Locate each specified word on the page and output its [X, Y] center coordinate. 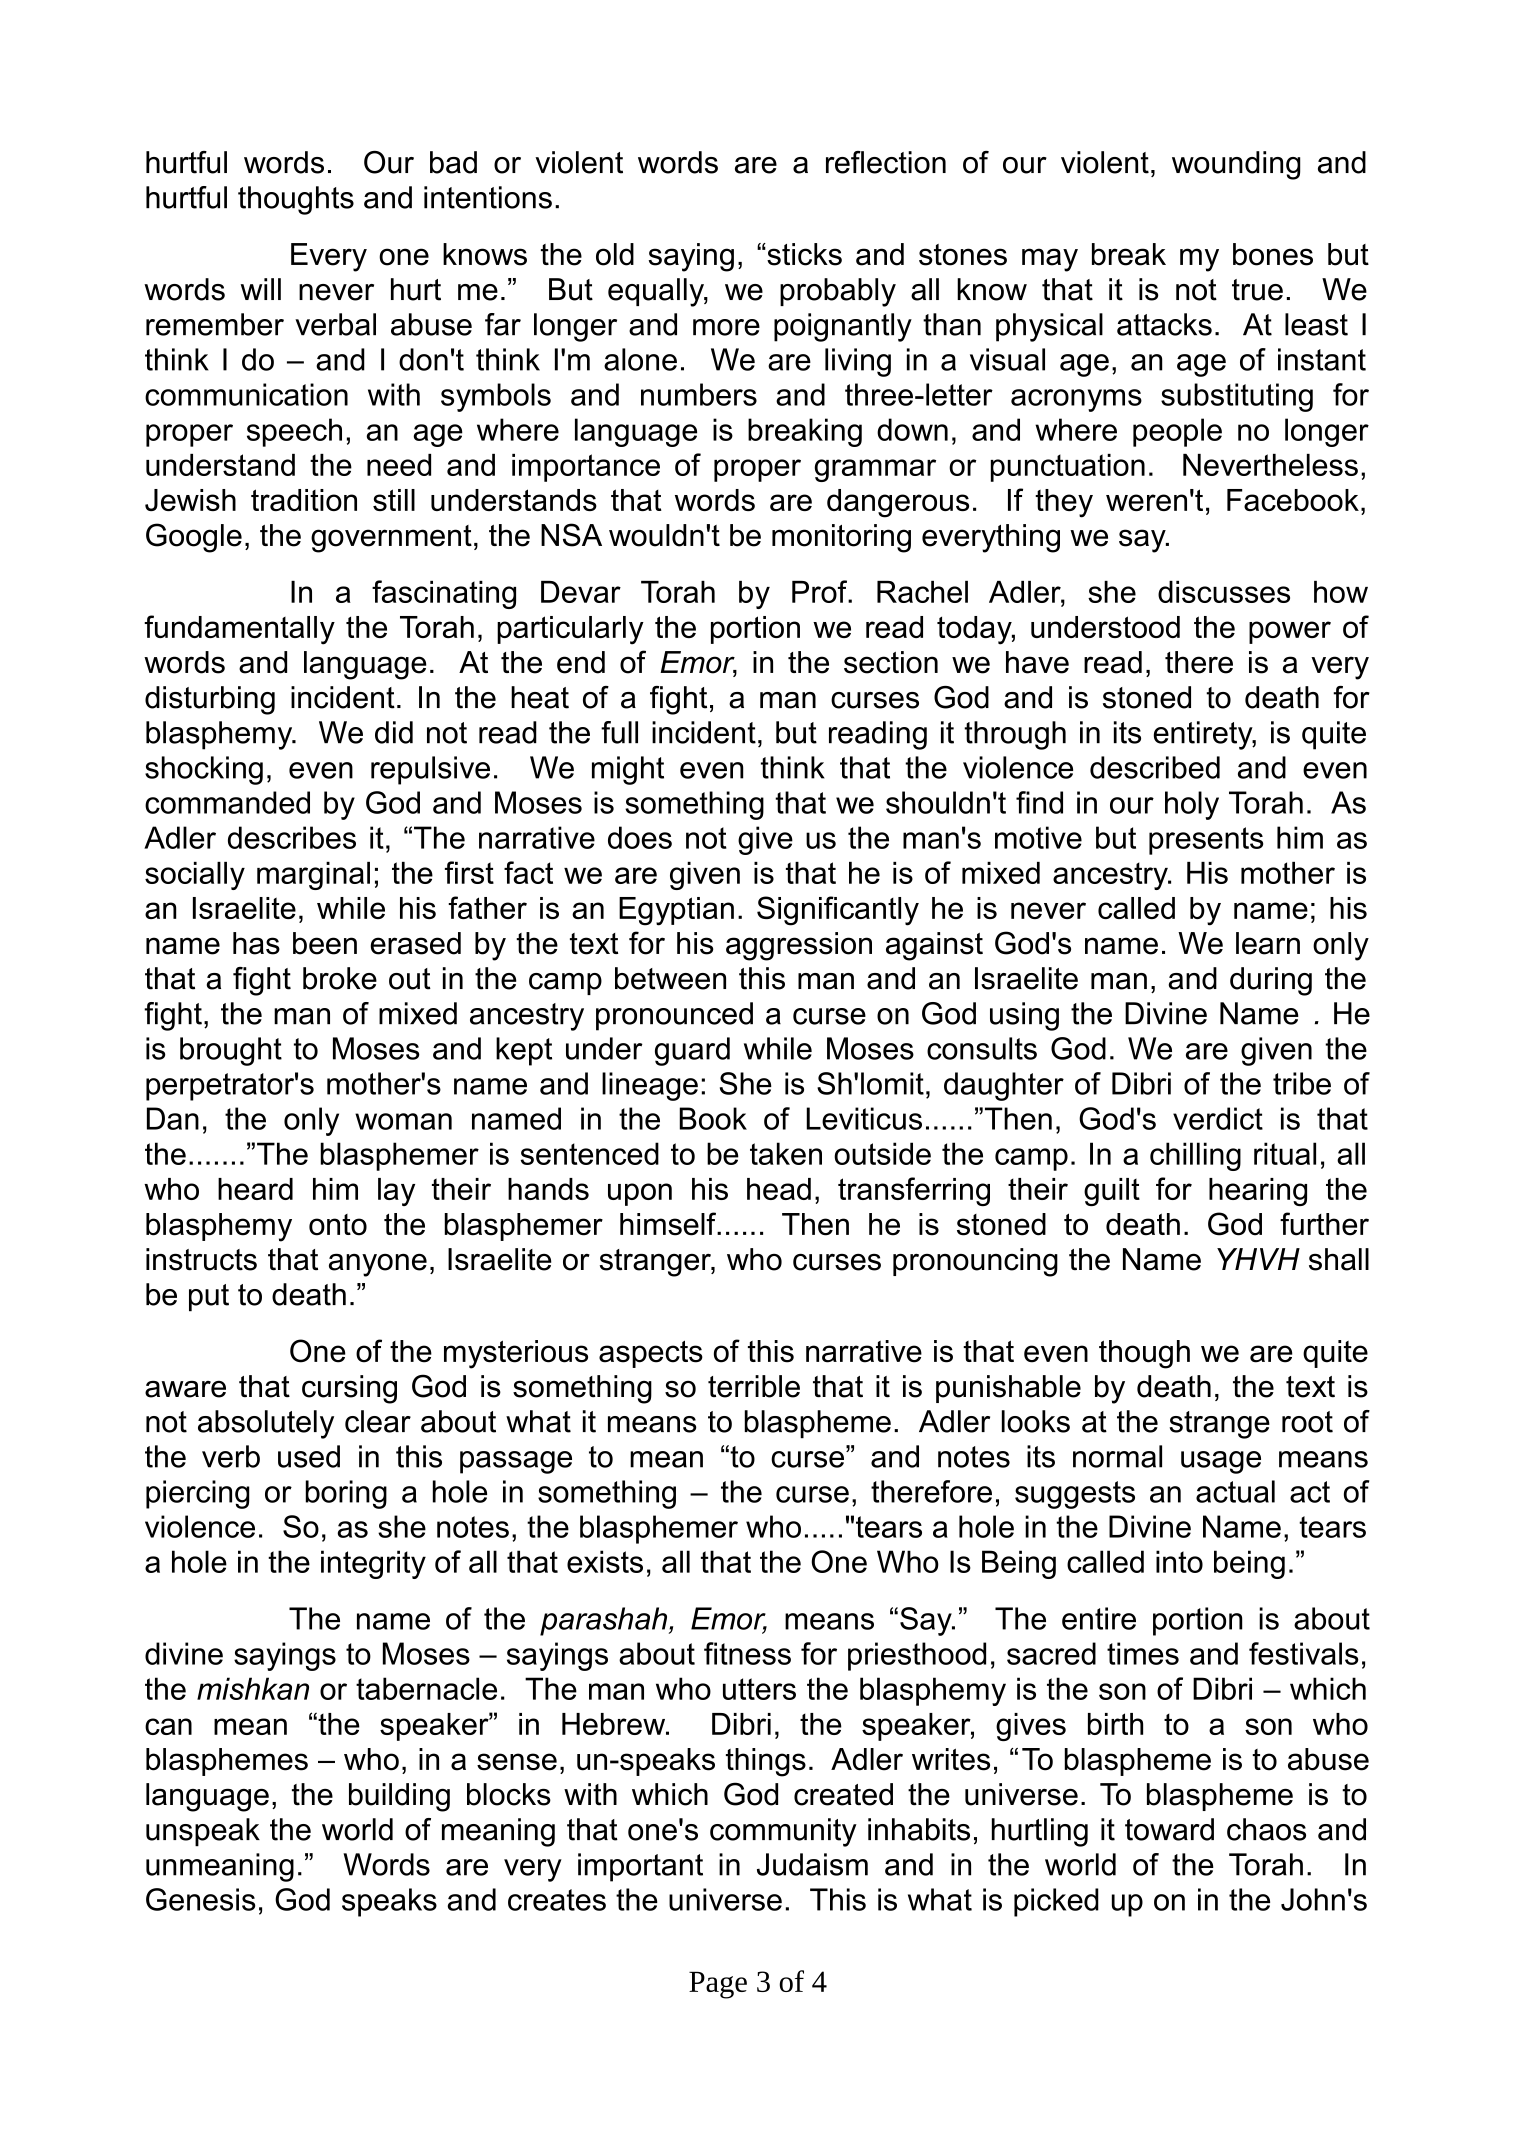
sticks [803, 254]
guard [692, 1051]
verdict [1218, 1118]
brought [231, 1051]
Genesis [201, 1899]
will [261, 289]
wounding [1236, 165]
